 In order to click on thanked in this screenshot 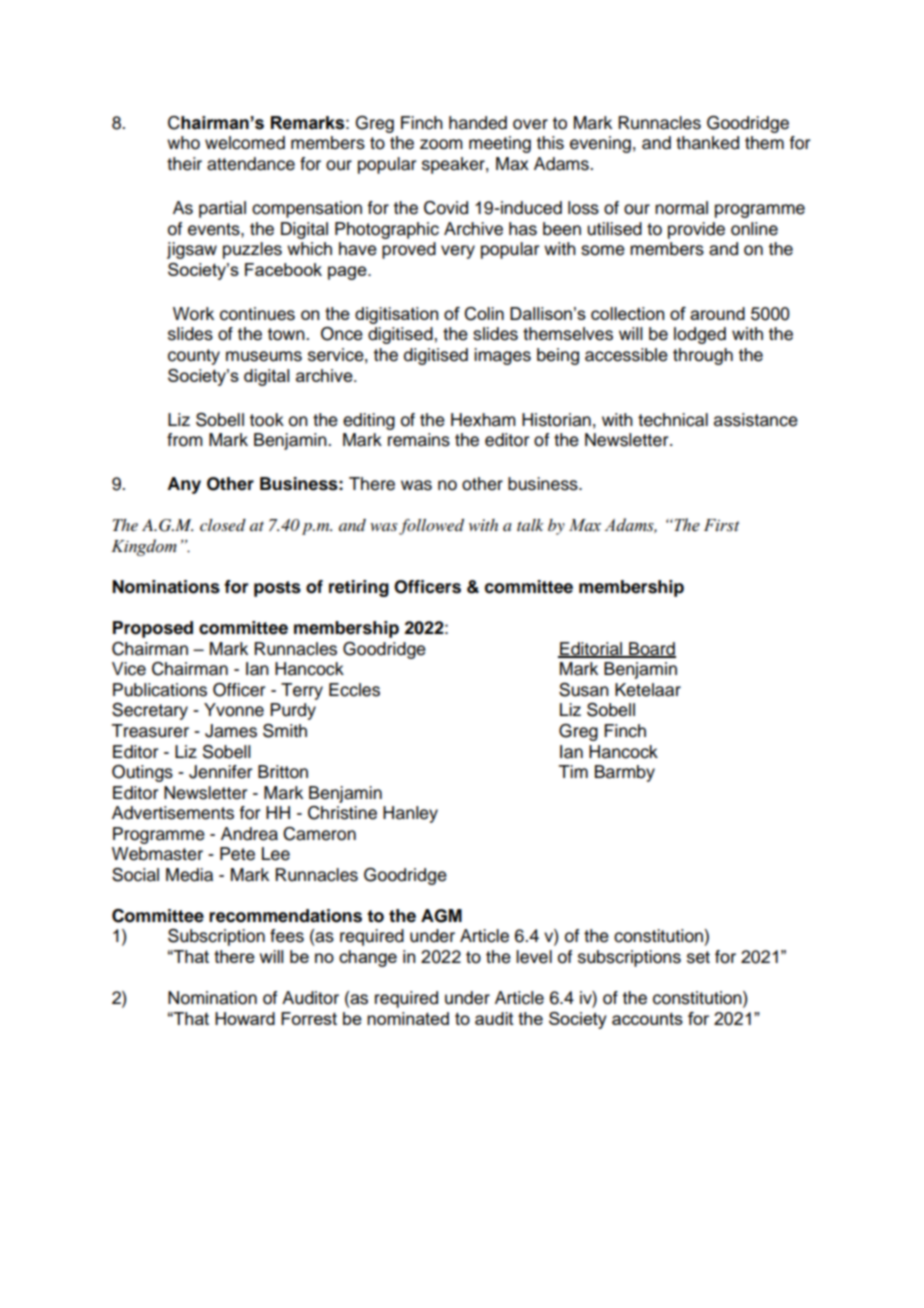, I will do `click(707, 143)`.
